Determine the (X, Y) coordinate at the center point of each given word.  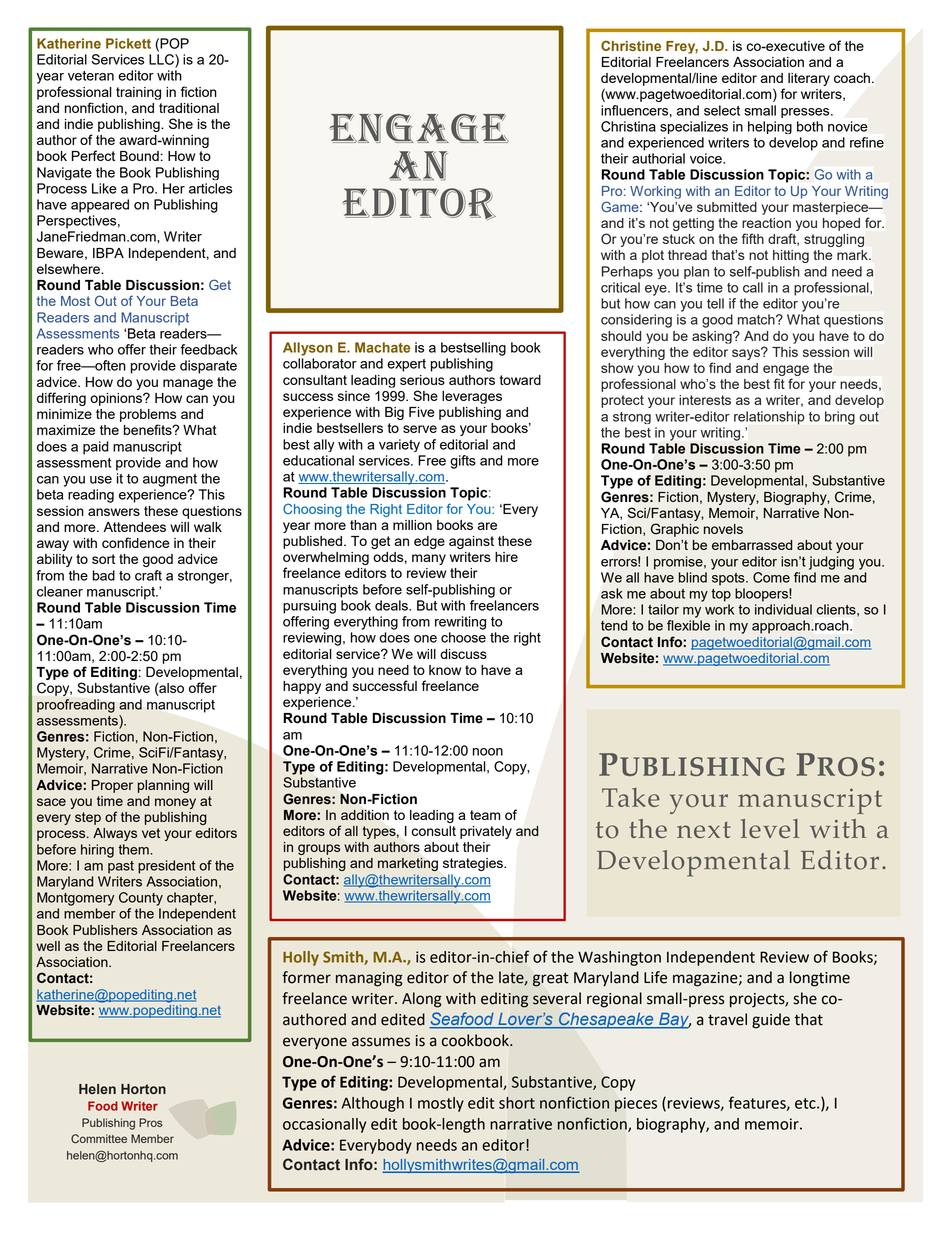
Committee (99, 1139)
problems (148, 415)
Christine (631, 45)
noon (488, 752)
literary (809, 79)
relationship (769, 418)
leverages (472, 397)
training (138, 93)
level (770, 828)
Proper (112, 786)
